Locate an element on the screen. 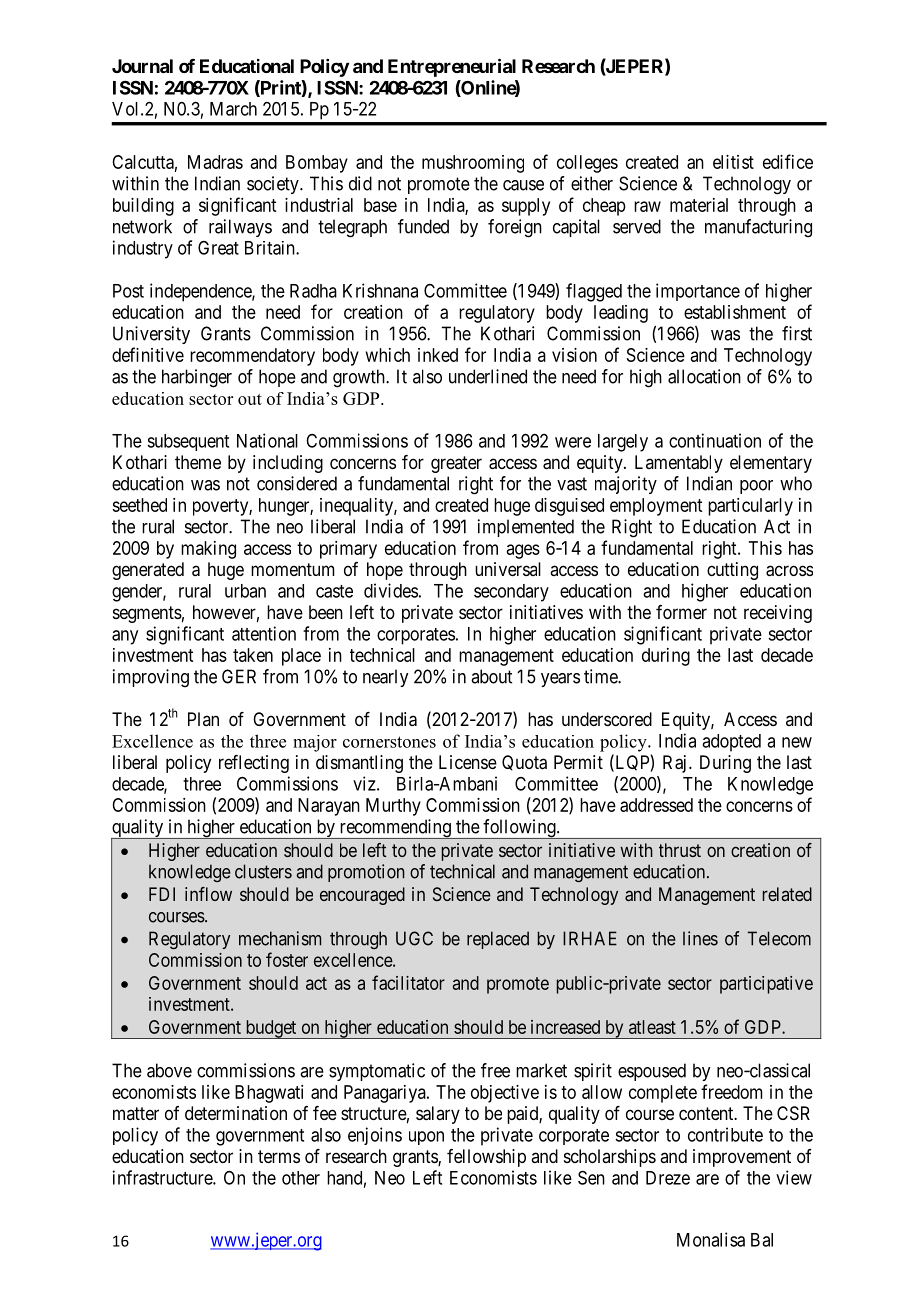  March is located at coordinates (233, 109).
